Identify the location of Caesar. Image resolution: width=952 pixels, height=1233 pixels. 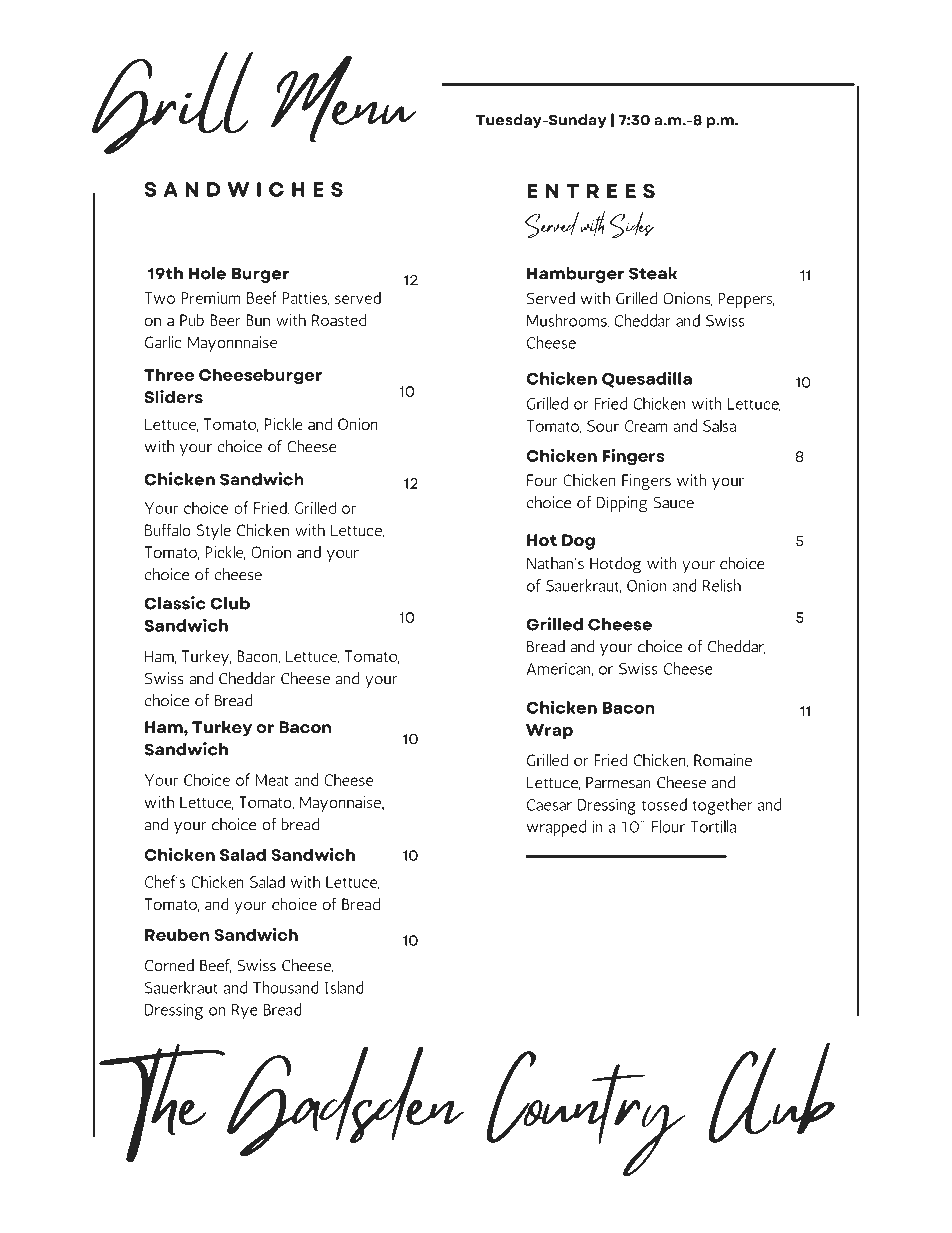
(549, 805).
